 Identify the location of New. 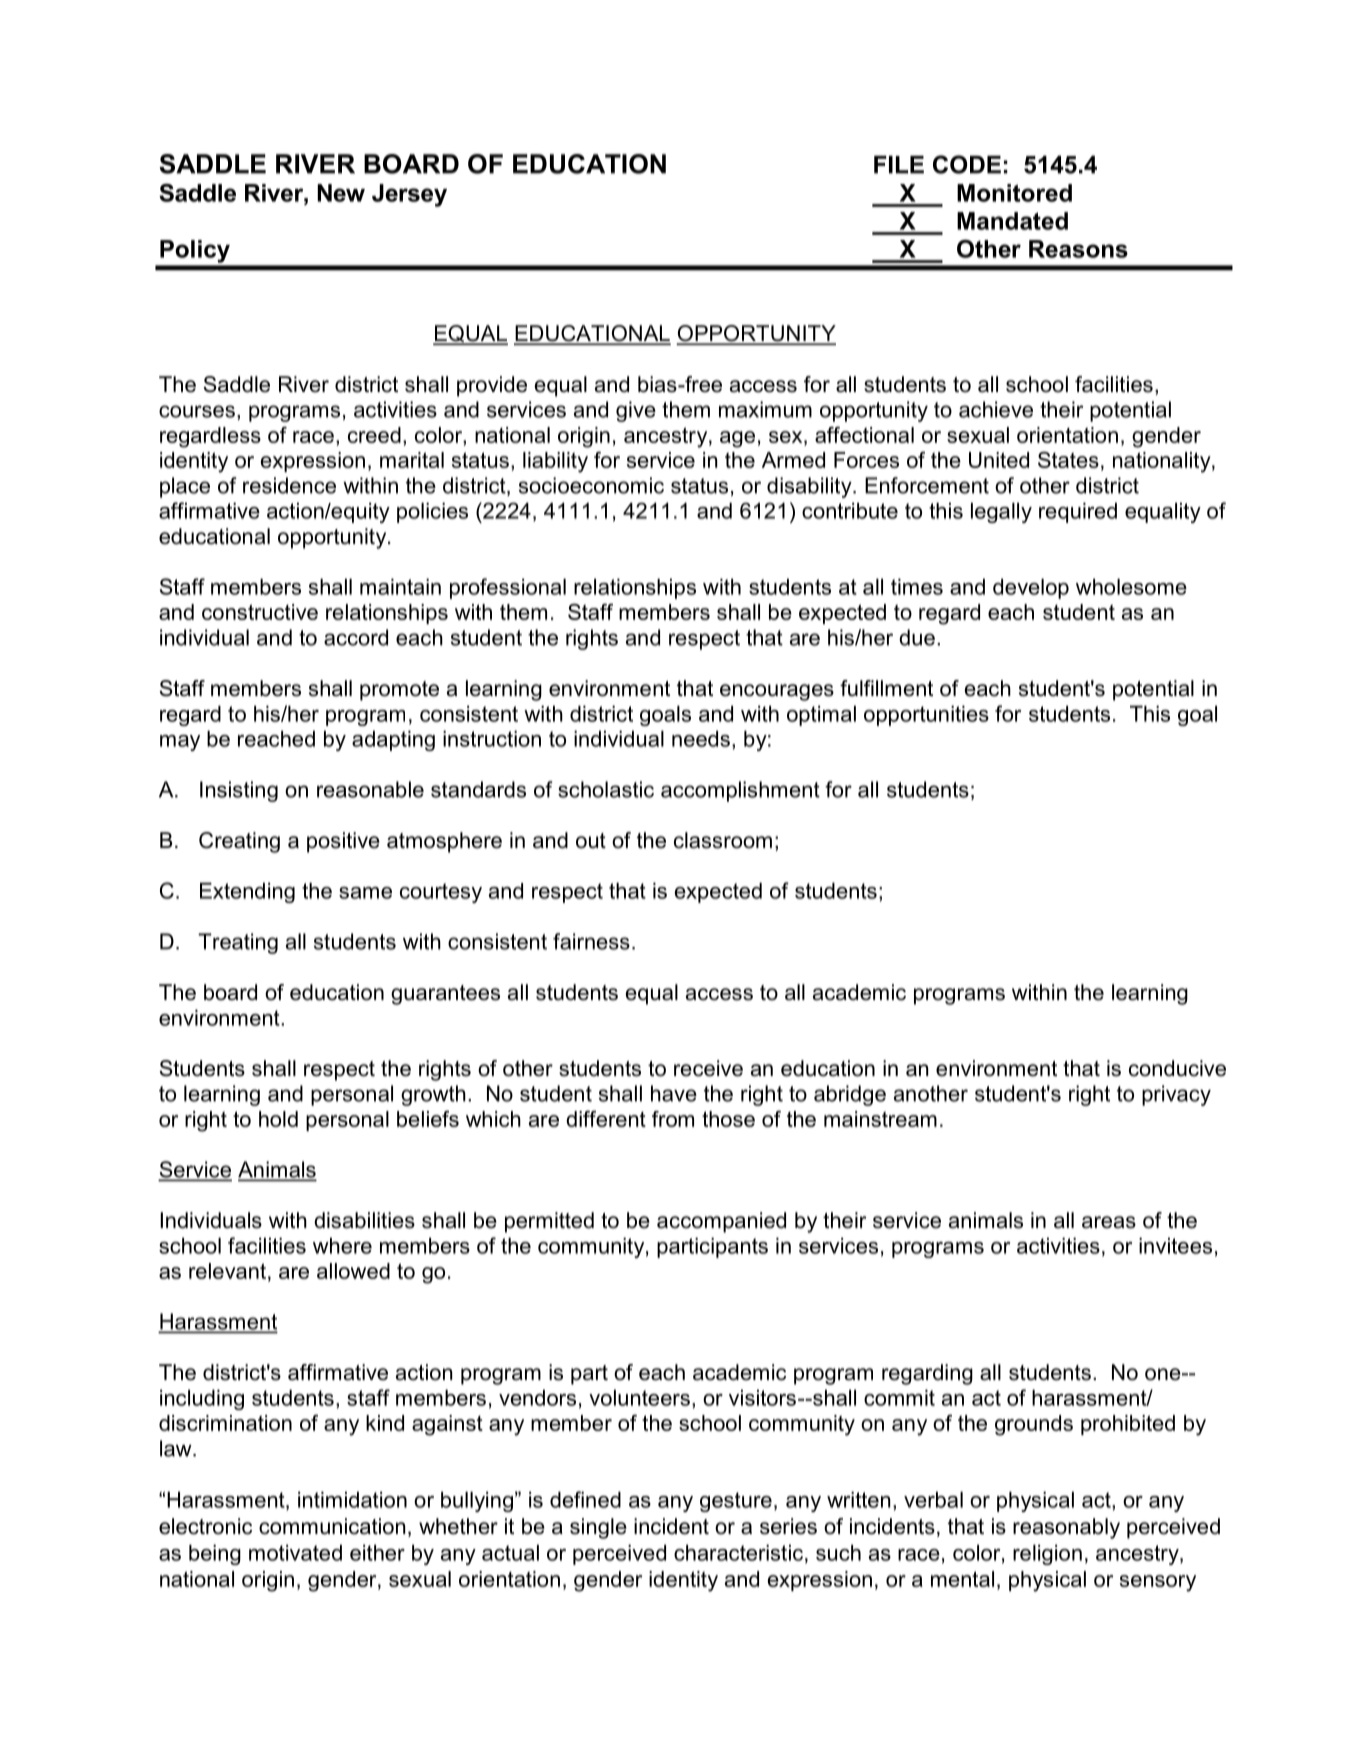
(341, 193).
